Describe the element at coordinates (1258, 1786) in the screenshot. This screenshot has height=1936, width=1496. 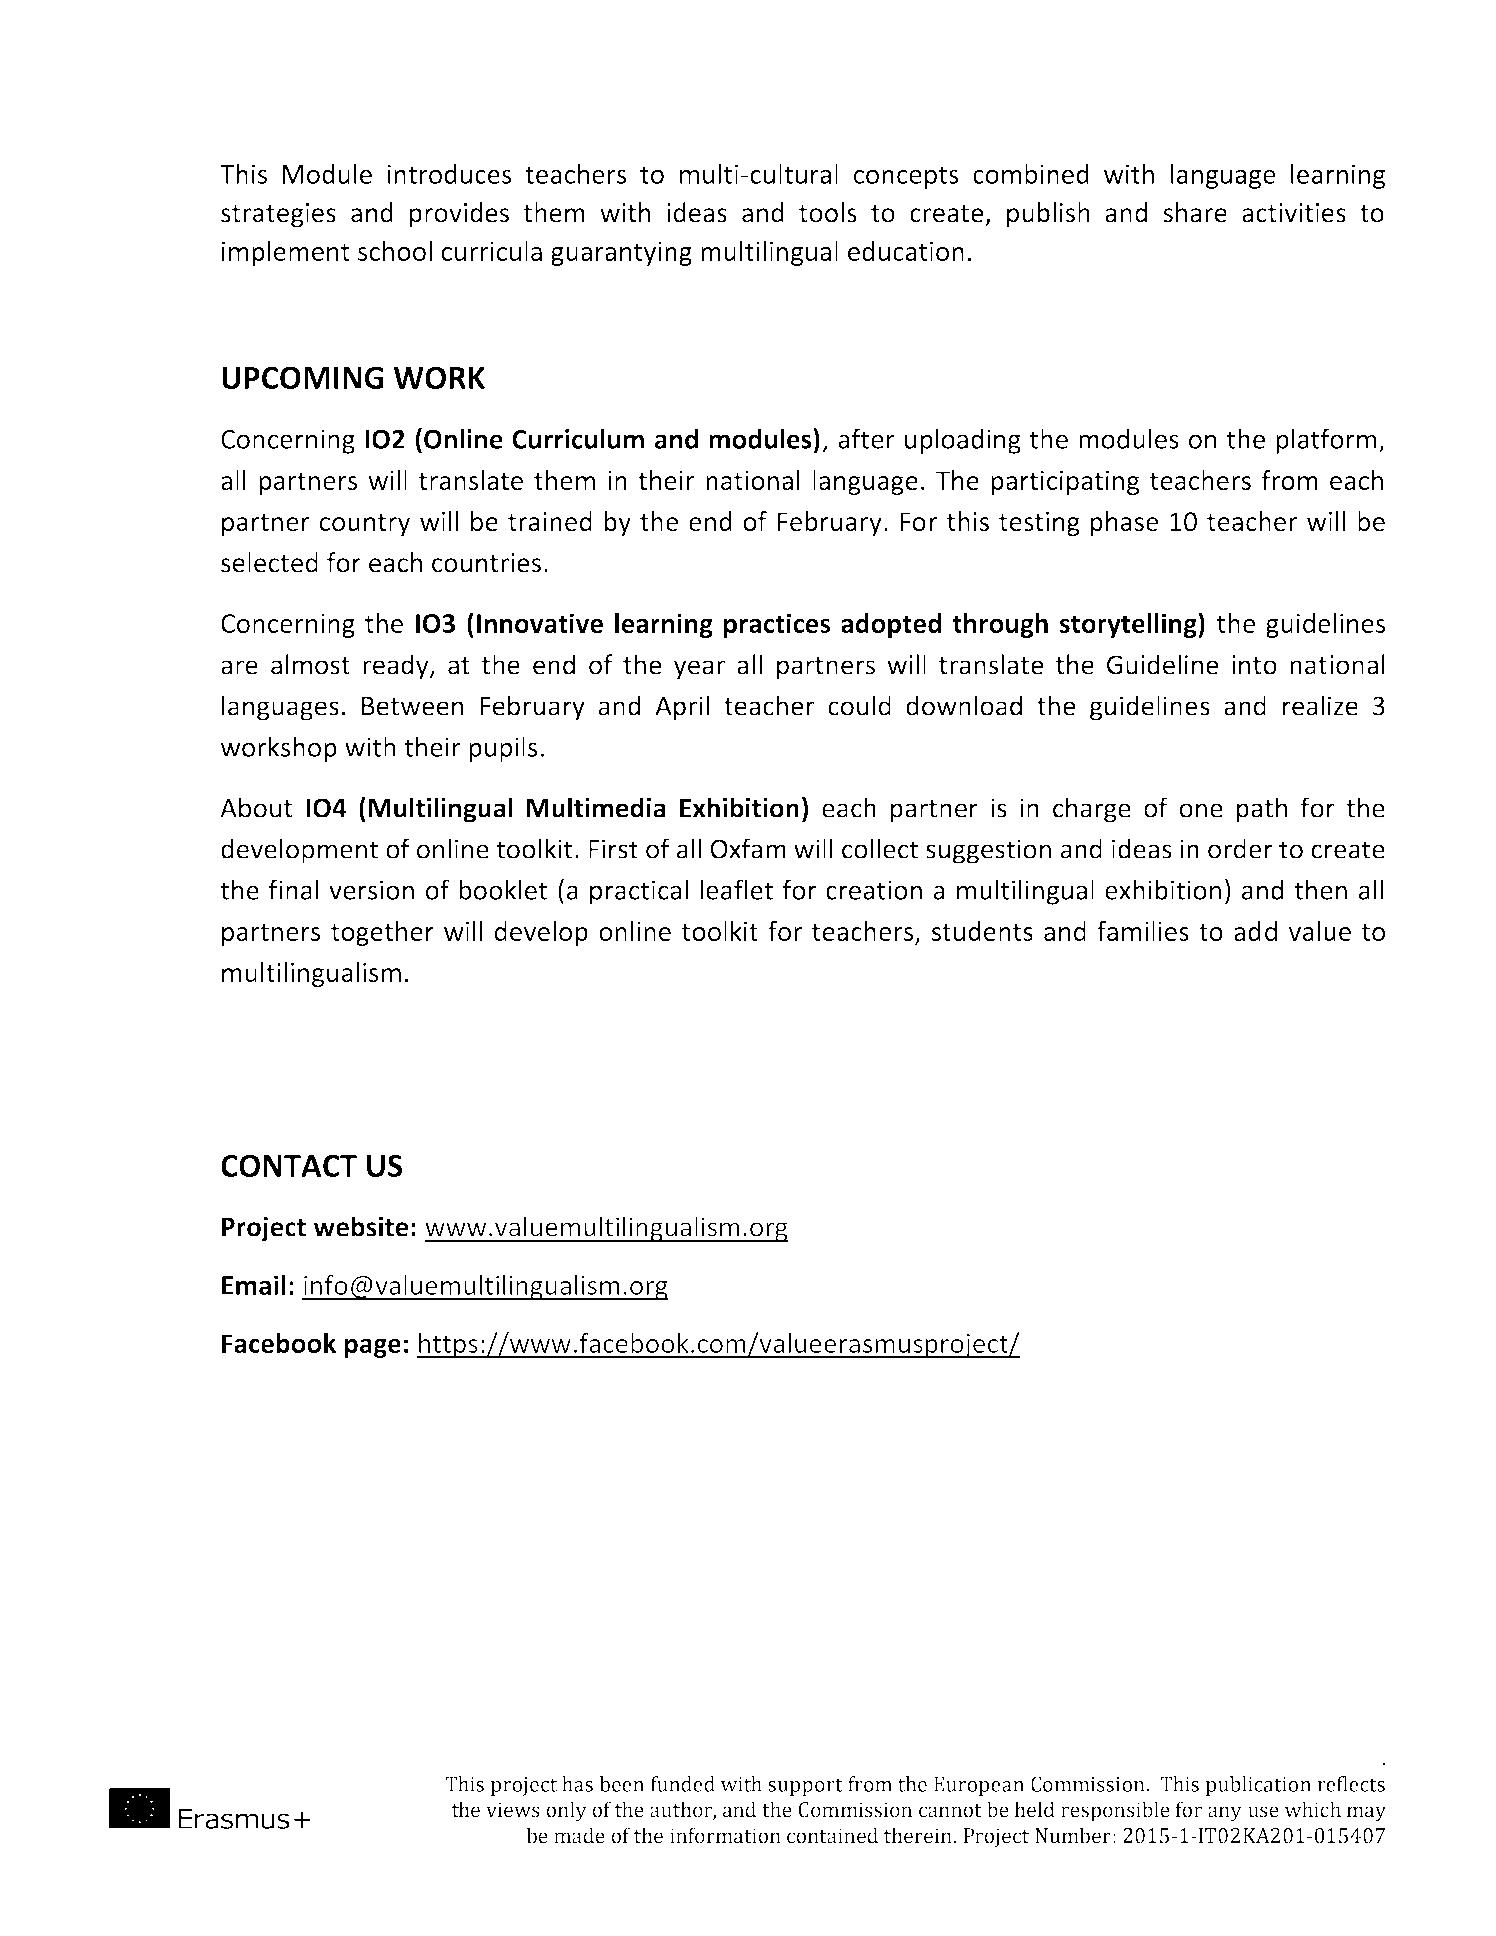
I see `publication` at that location.
